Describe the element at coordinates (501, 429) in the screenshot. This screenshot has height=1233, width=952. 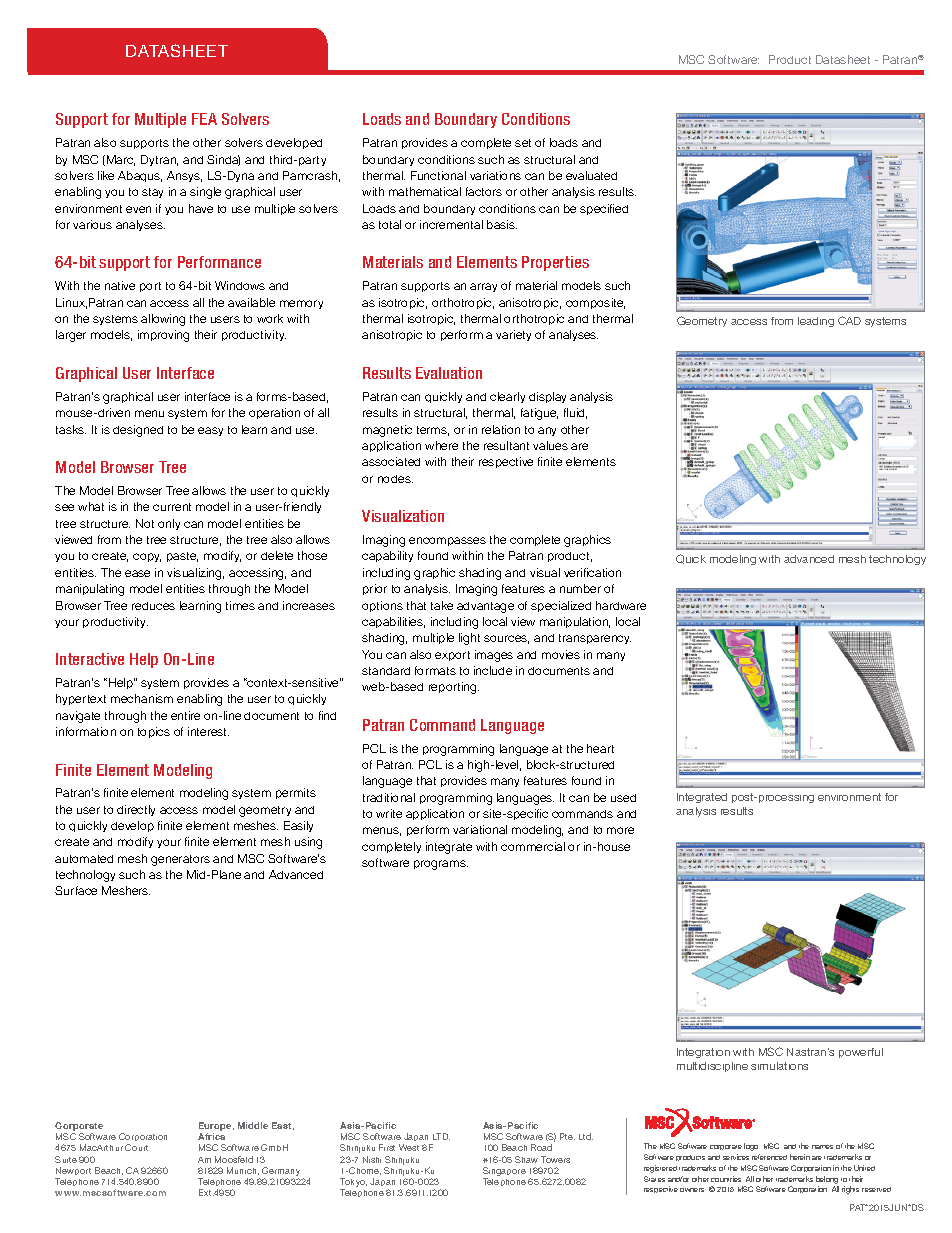
I see `relation` at that location.
